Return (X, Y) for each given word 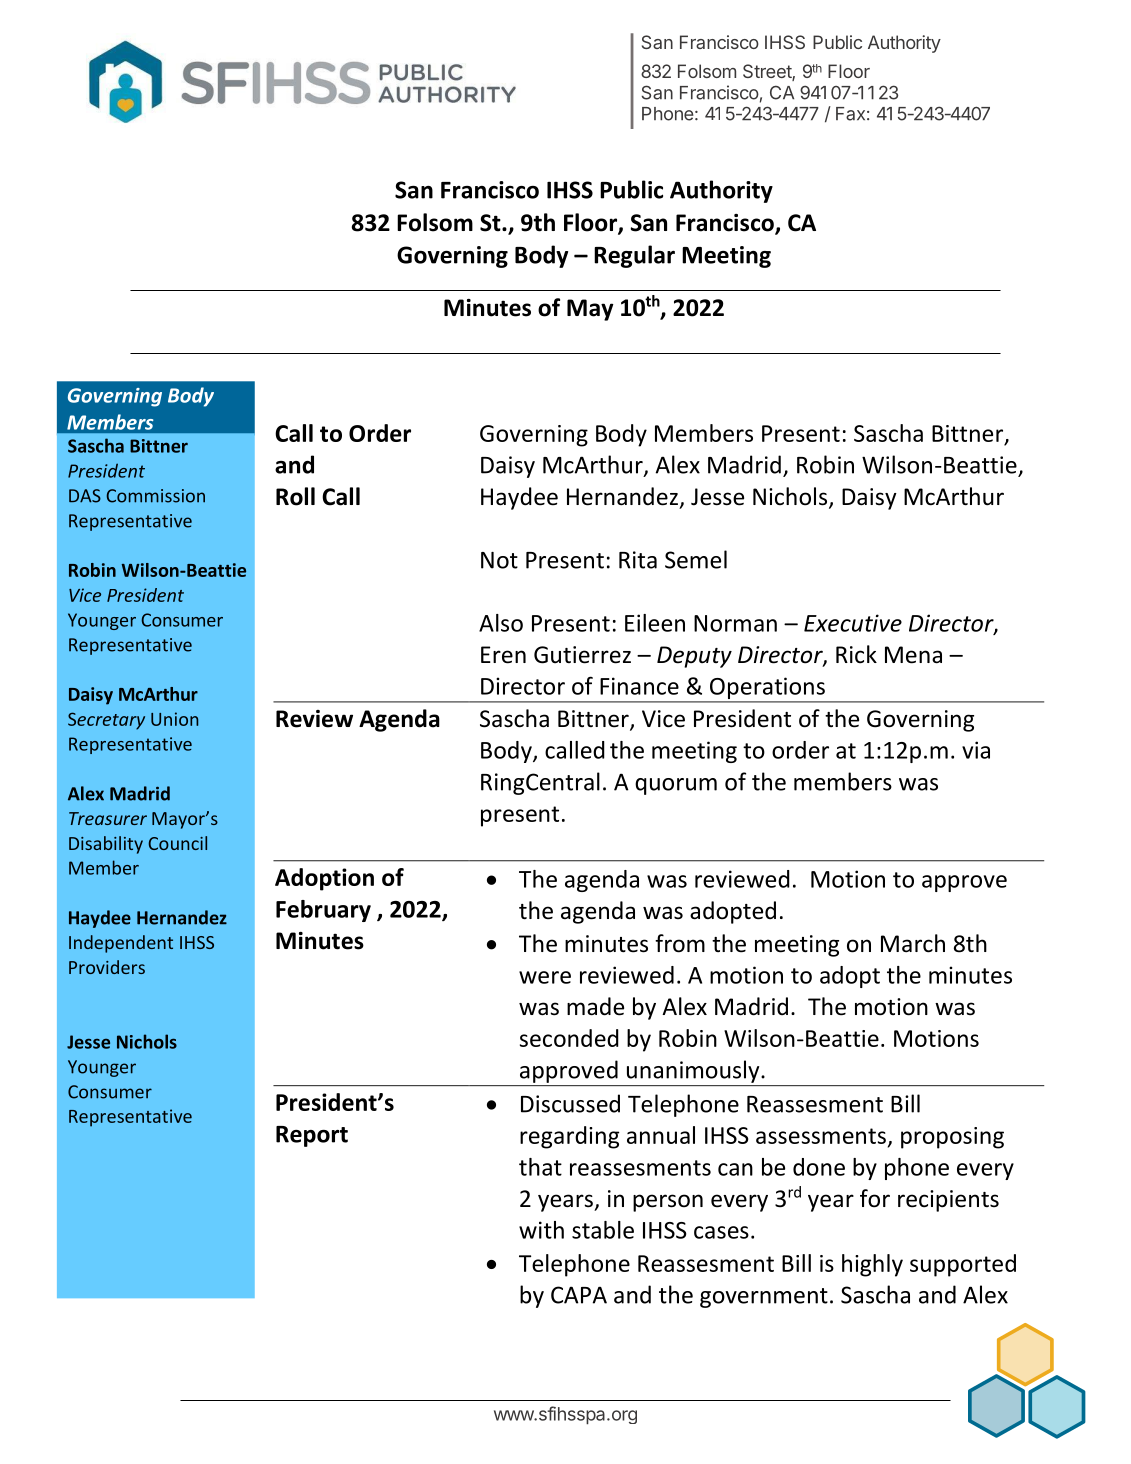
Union (174, 719)
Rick (856, 654)
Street (768, 72)
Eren (503, 655)
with (541, 1230)
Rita (638, 560)
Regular (634, 256)
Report (312, 1136)
